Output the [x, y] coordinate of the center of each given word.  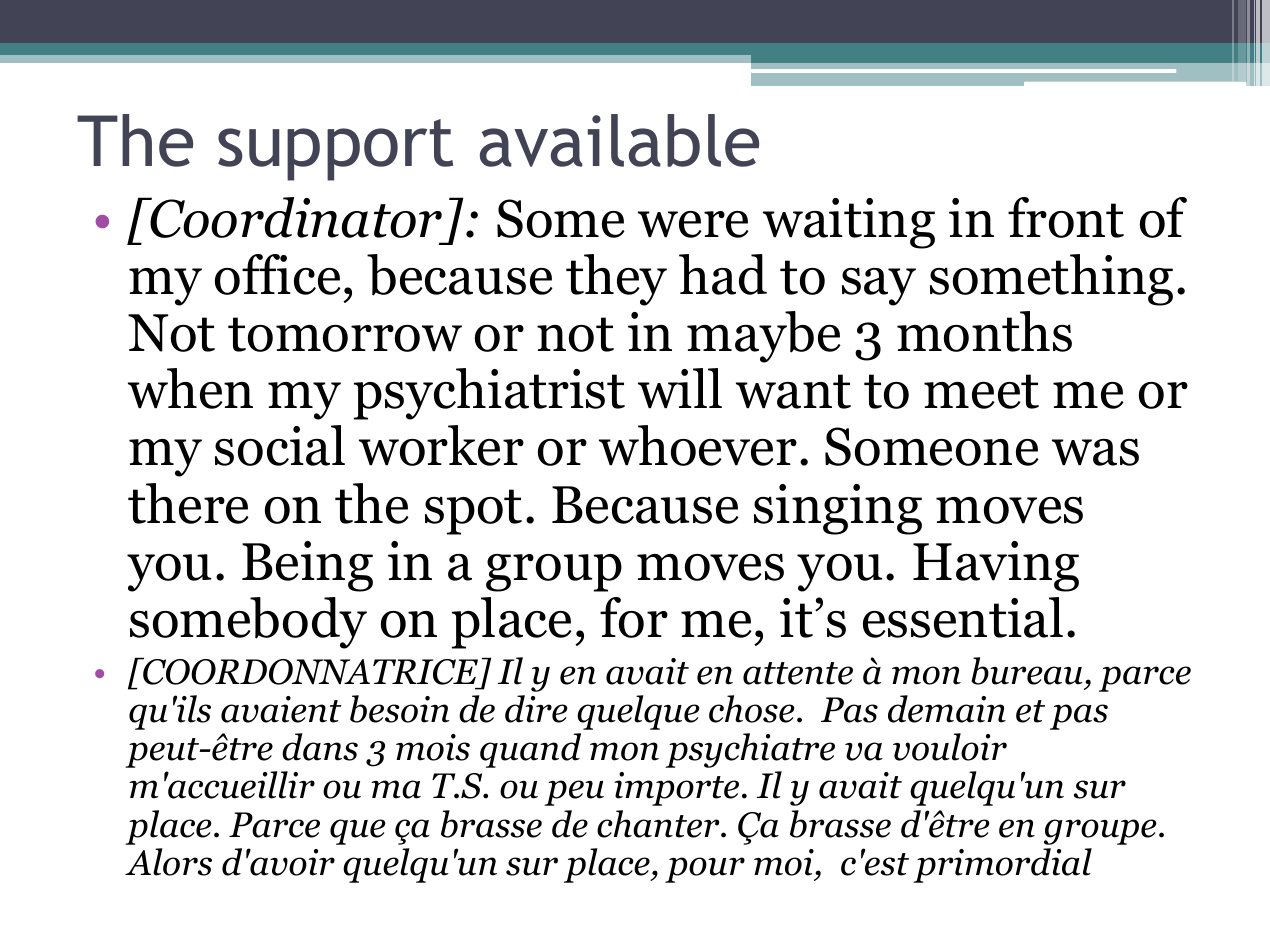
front [1066, 217]
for [634, 617]
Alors [168, 862]
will [680, 388]
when [190, 388]
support [335, 150]
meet [981, 391]
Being [307, 566]
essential [963, 617]
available [619, 140]
